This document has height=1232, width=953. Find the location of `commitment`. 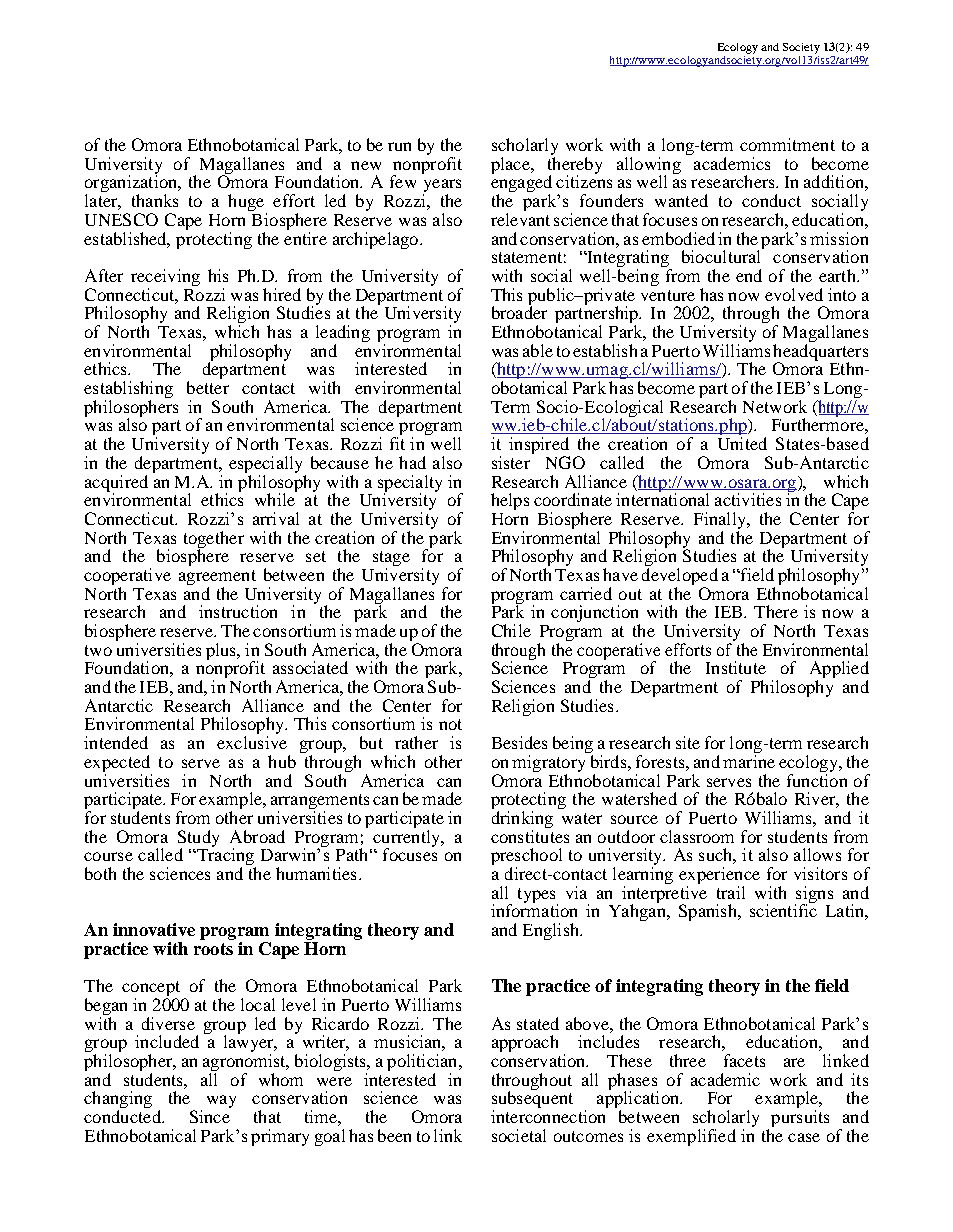

commitment is located at coordinates (787, 144).
